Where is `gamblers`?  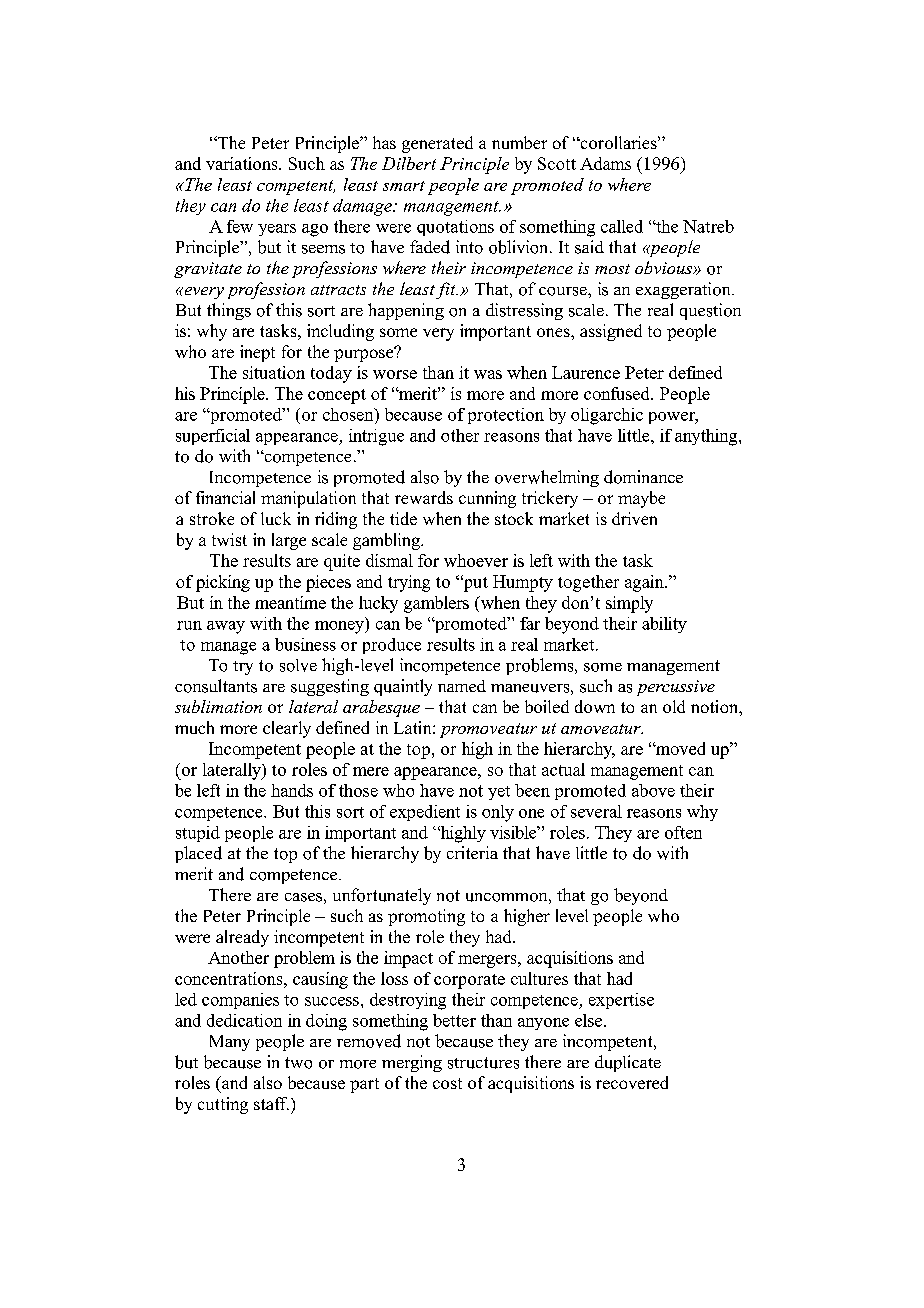 gamblers is located at coordinates (436, 604).
